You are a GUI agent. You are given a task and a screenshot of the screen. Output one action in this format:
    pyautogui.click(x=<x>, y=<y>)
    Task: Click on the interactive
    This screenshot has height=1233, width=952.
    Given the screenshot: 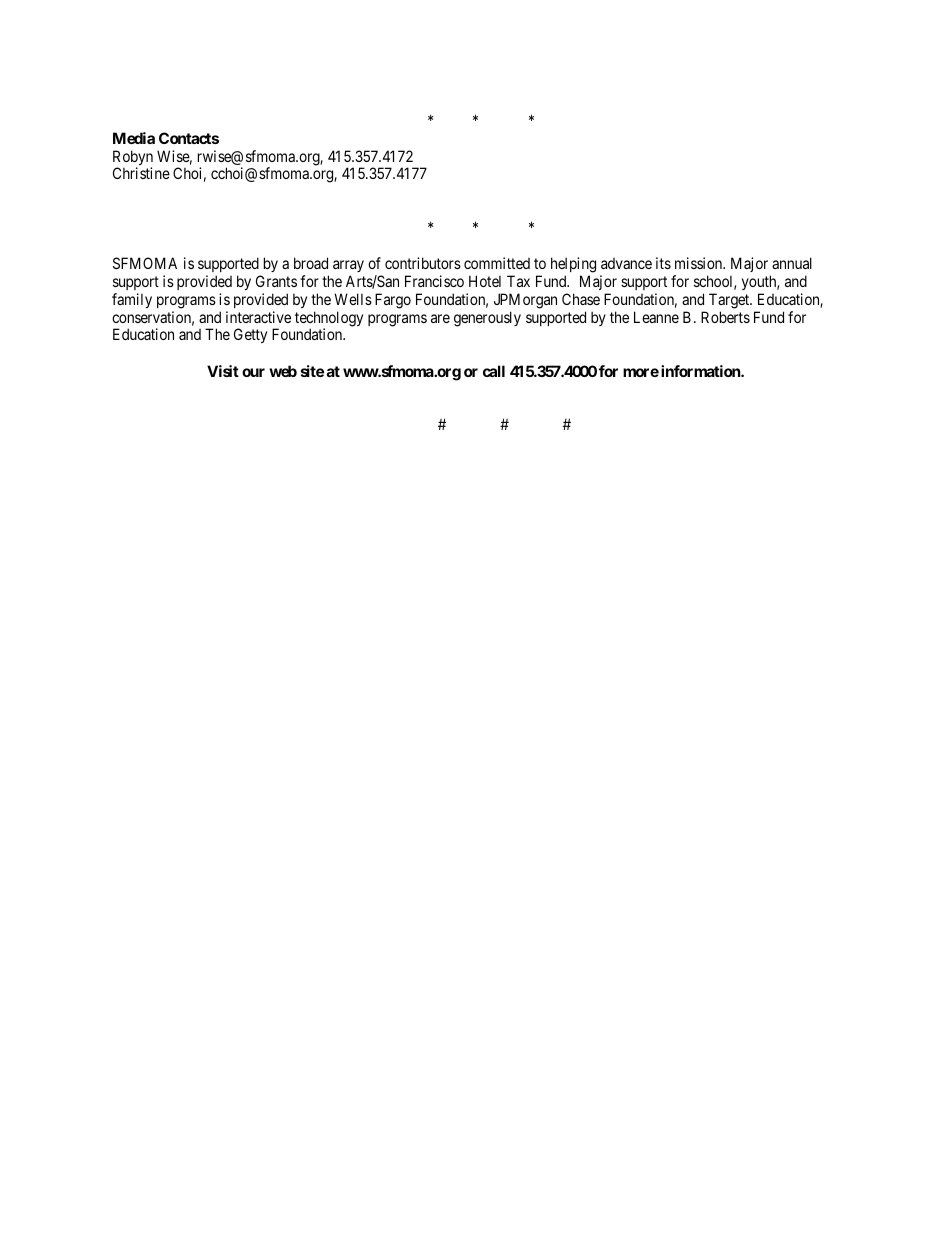 What is the action you would take?
    pyautogui.click(x=258, y=317)
